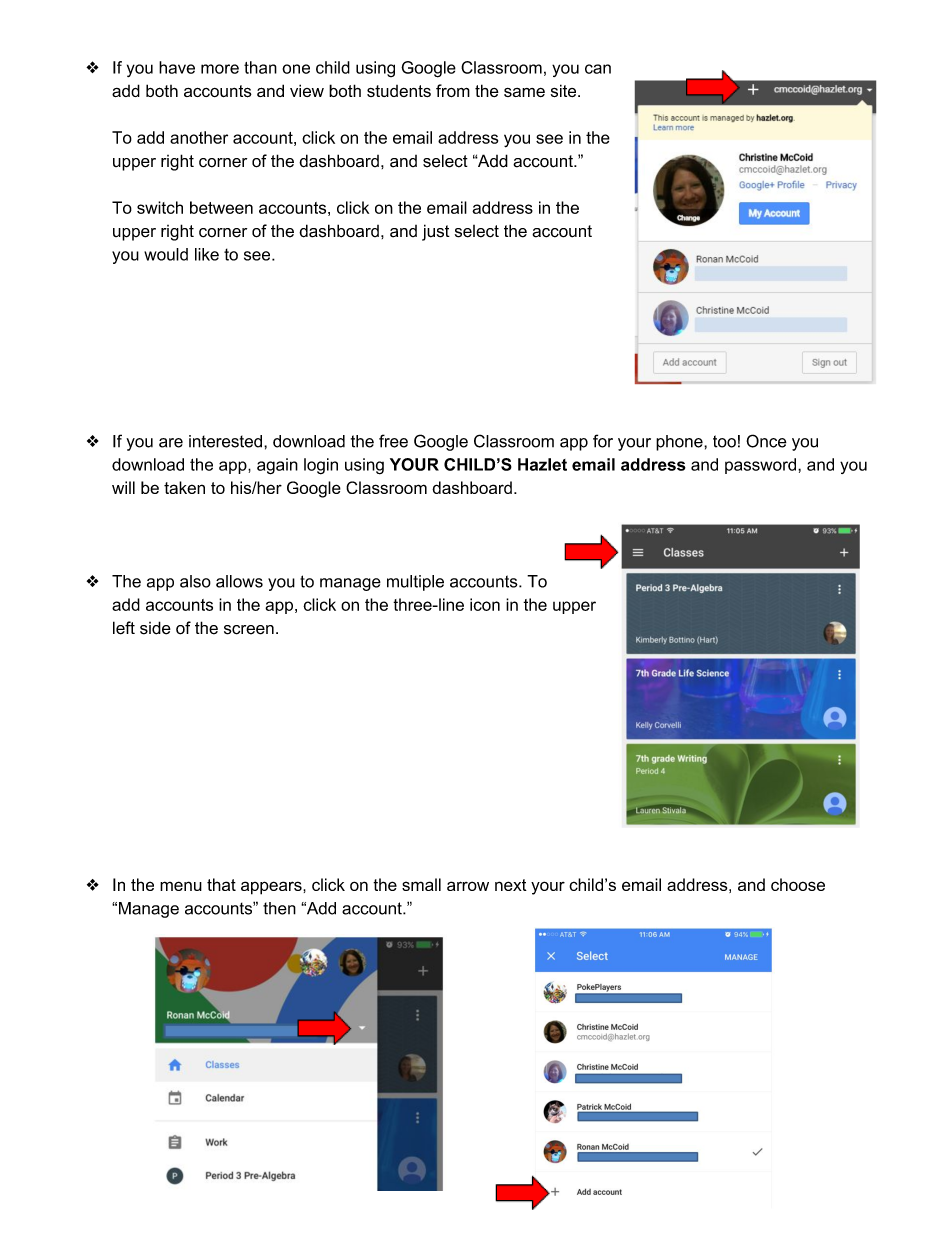  I want to click on free, so click(393, 441).
